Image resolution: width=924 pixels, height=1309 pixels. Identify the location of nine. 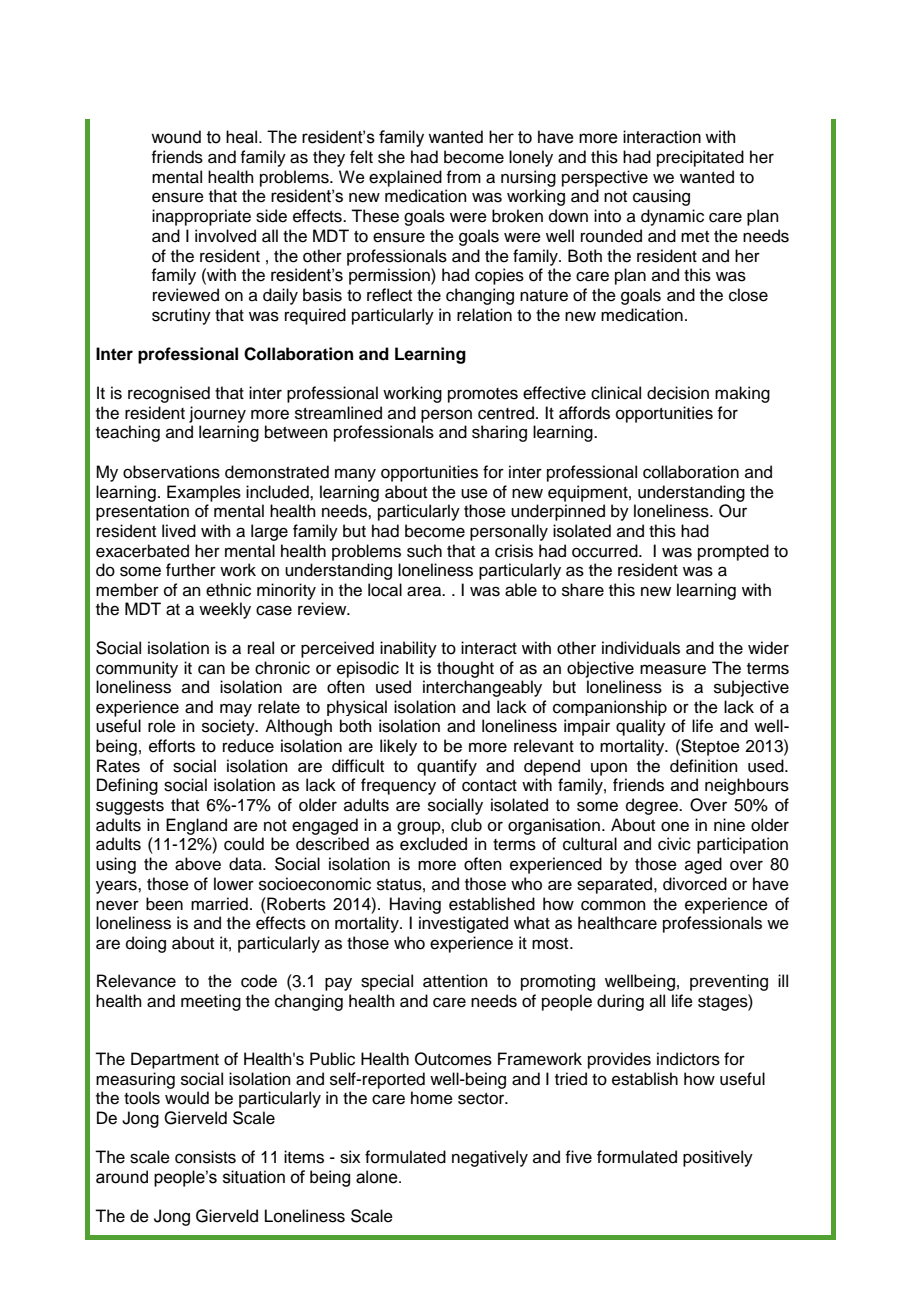
(729, 825).
